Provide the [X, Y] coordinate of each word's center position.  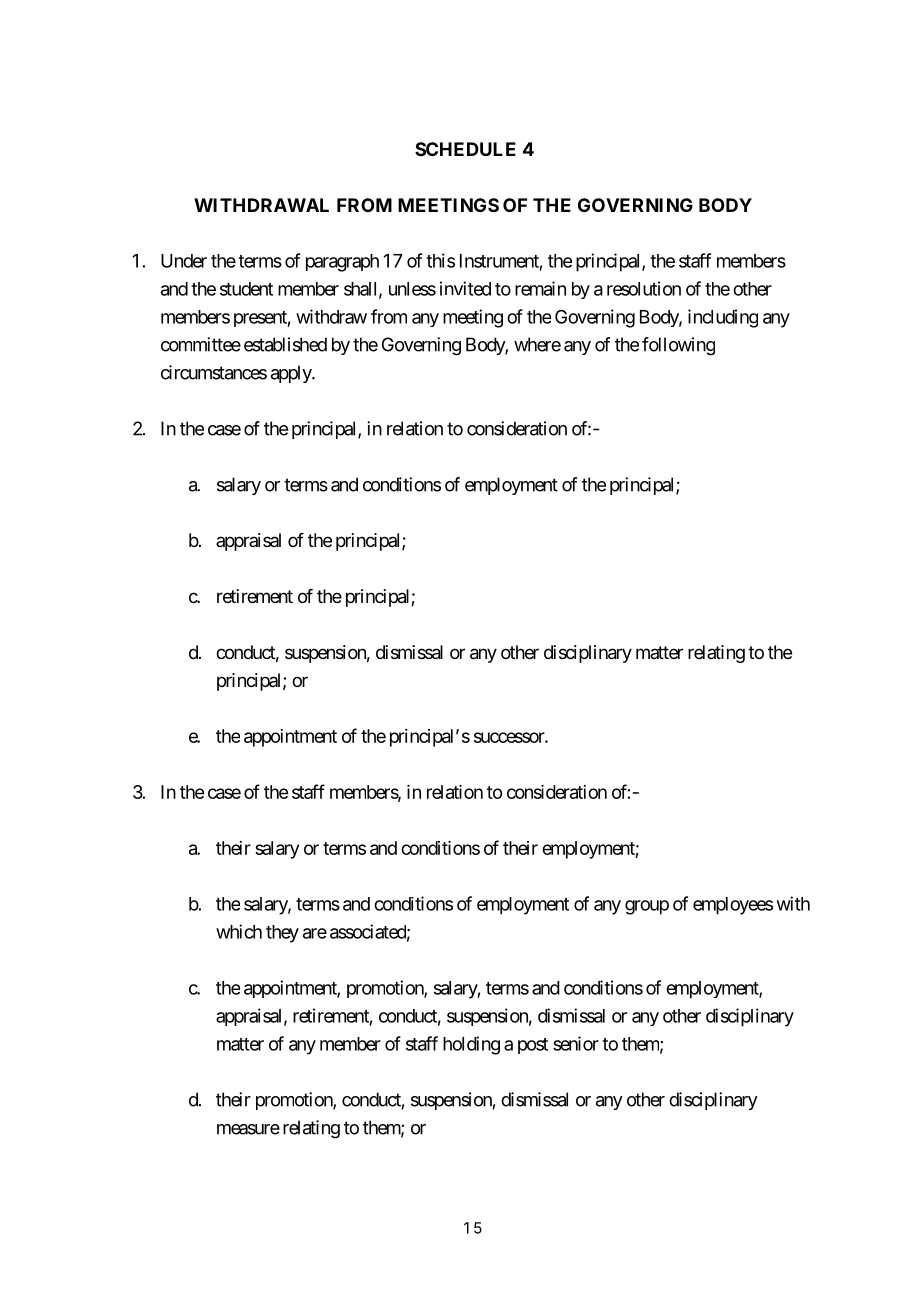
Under [184, 261]
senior [576, 1043]
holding [471, 1045]
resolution [644, 288]
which [239, 931]
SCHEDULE [465, 149]
